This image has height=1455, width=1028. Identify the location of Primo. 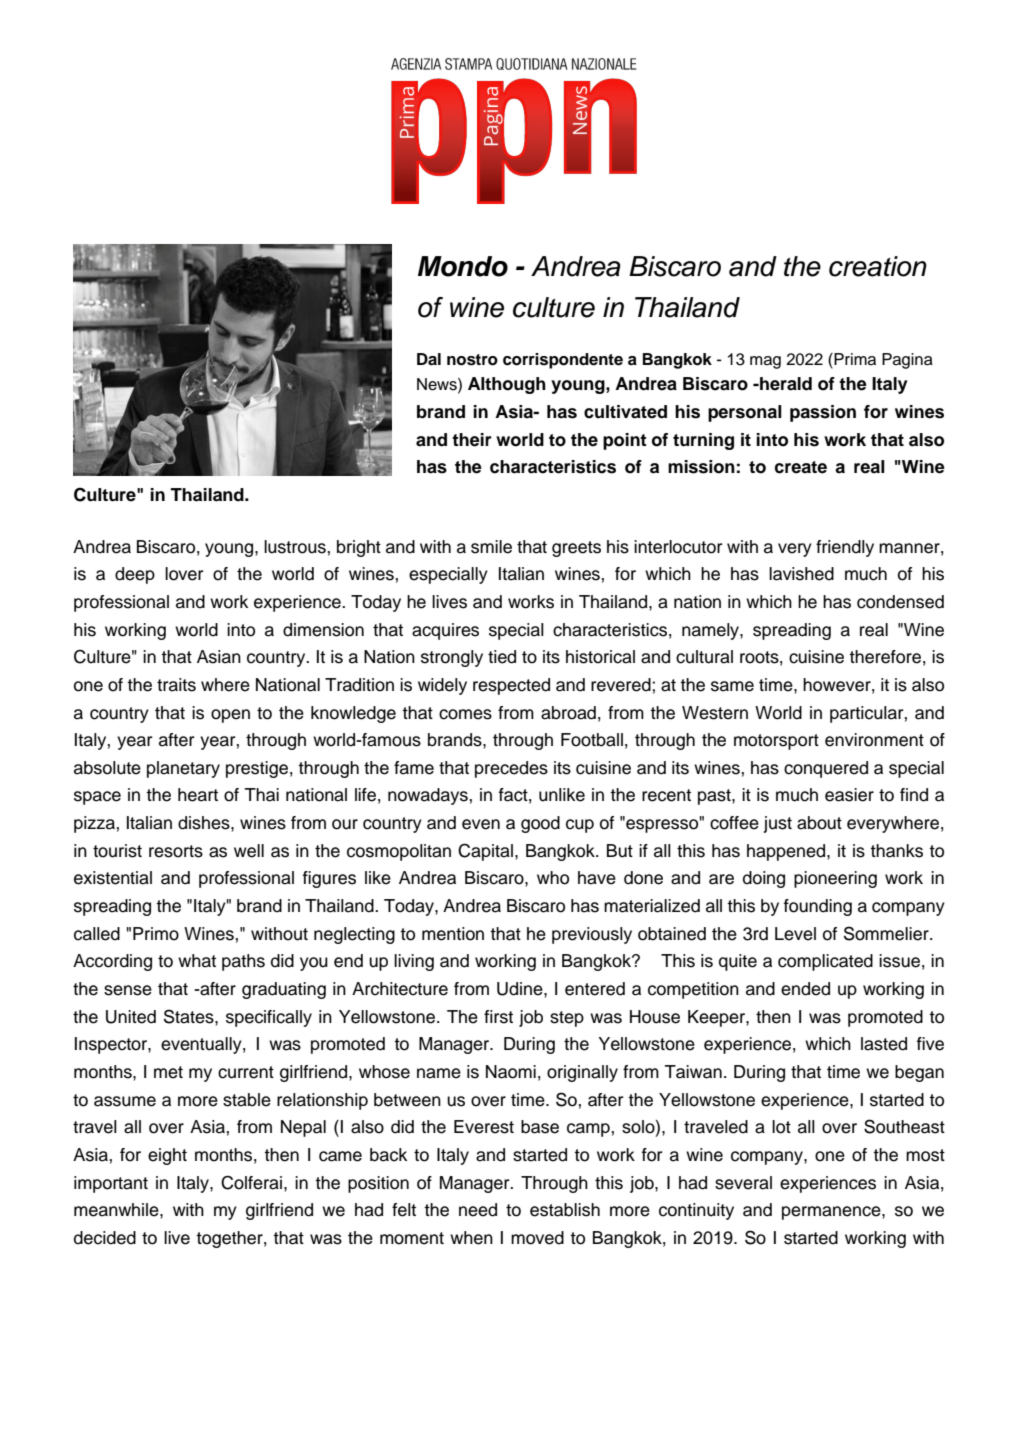
(156, 934).
